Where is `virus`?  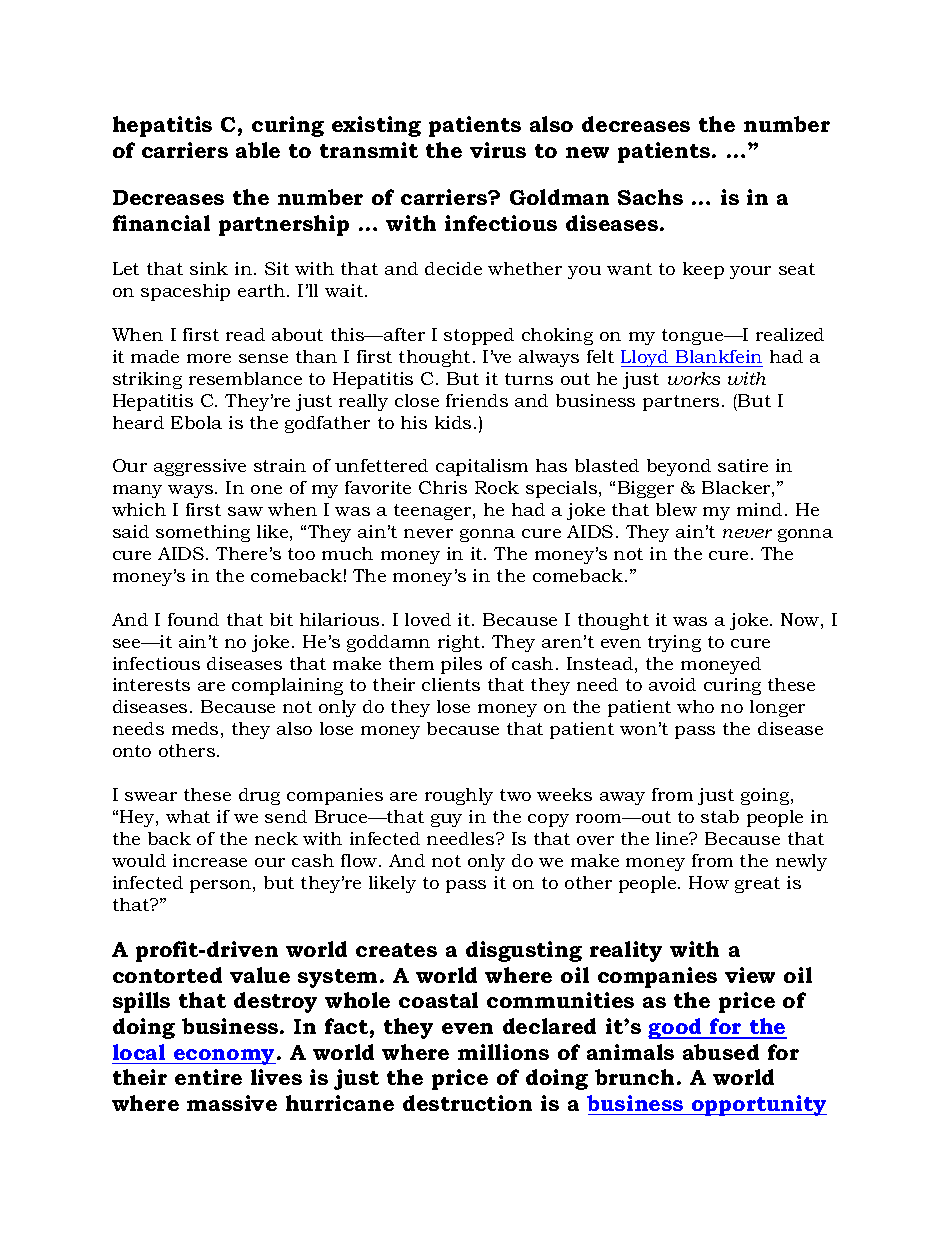 virus is located at coordinates (498, 150).
